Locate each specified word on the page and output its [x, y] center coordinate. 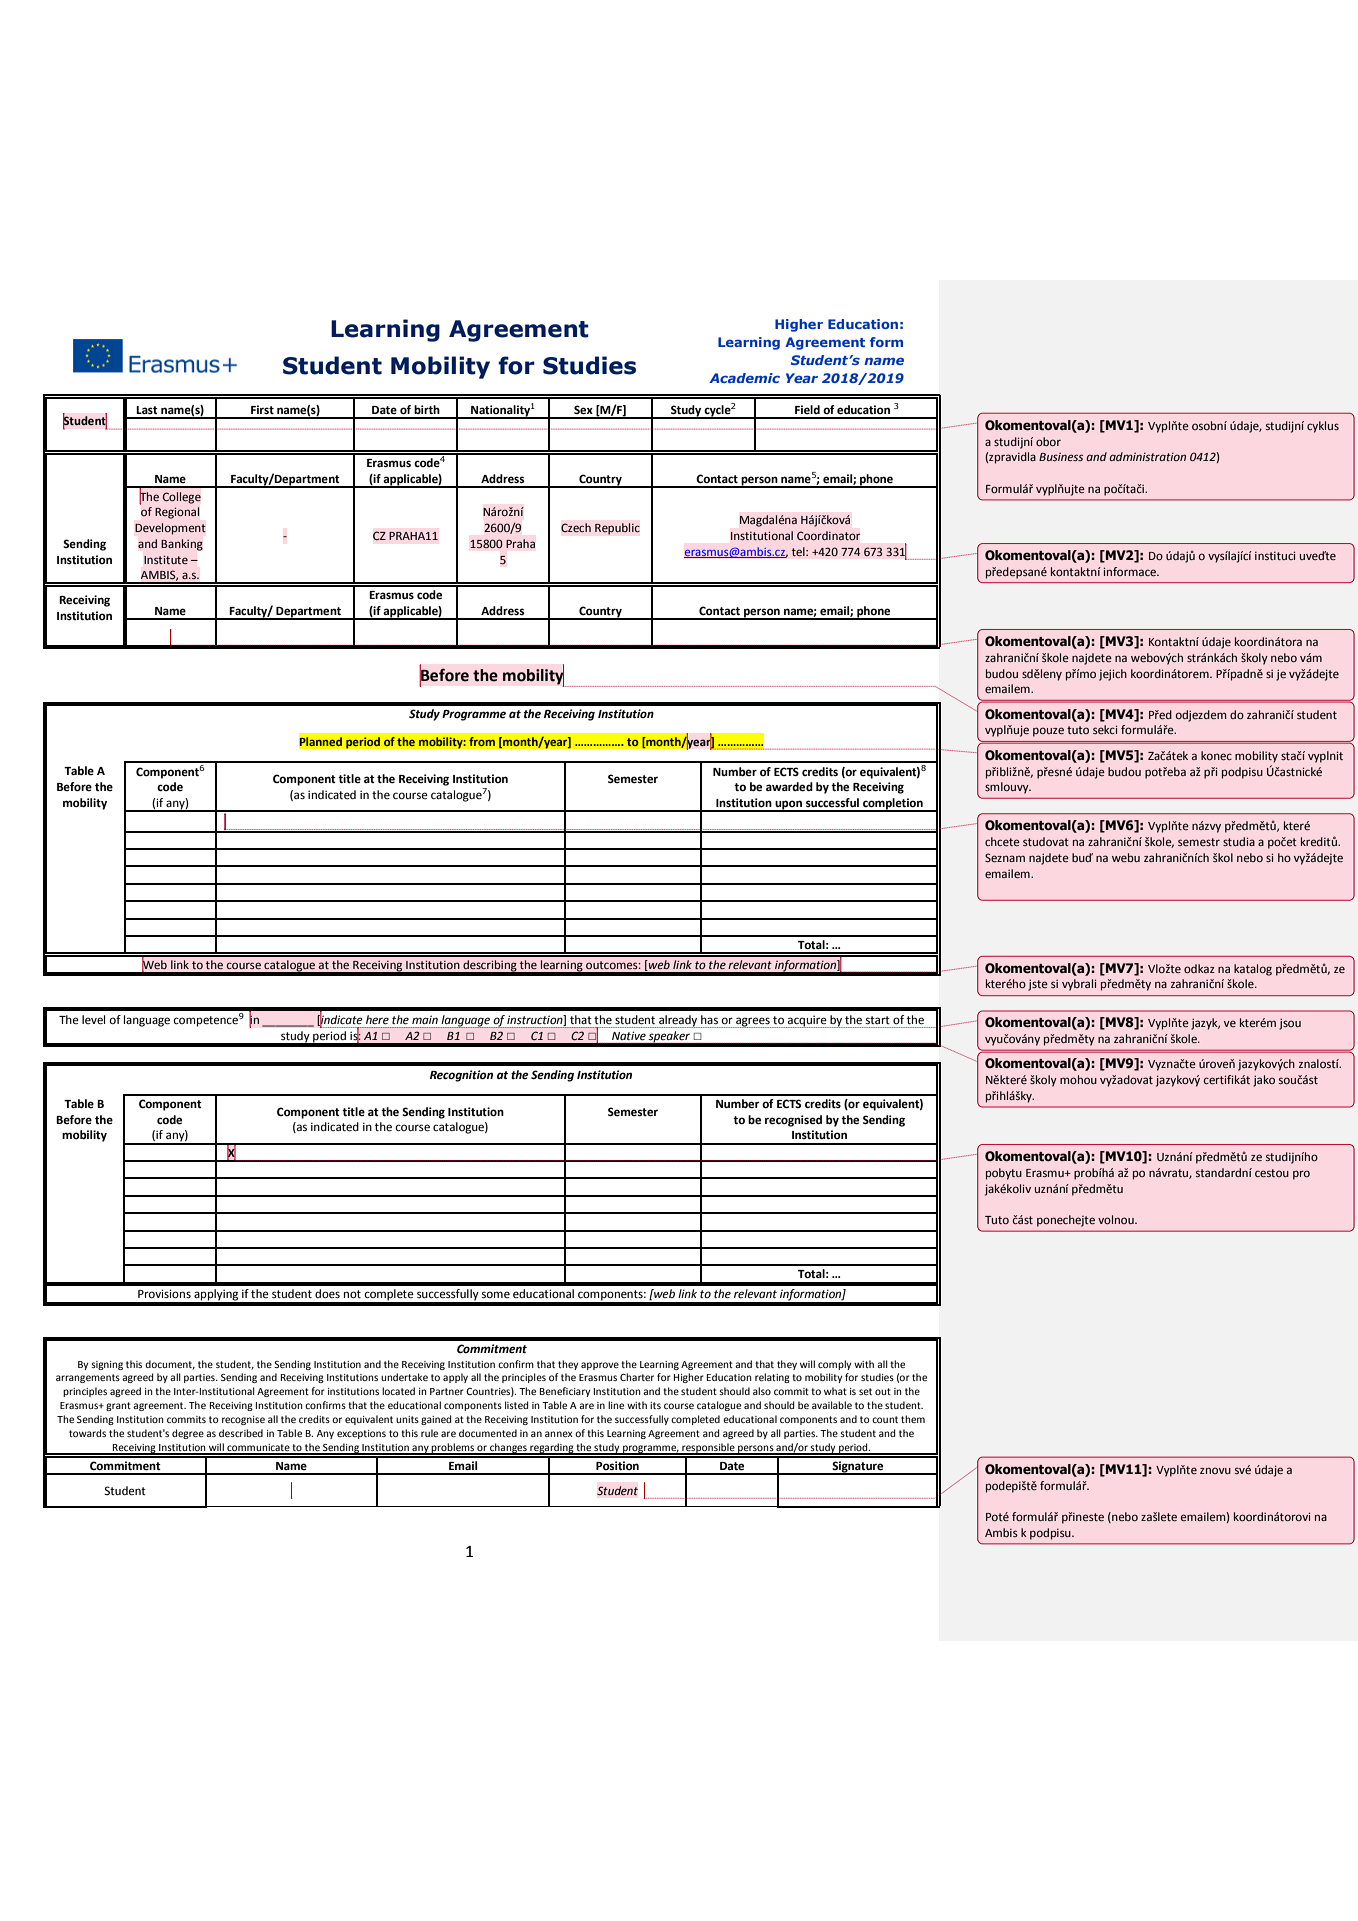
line [616, 1405]
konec [1216, 755]
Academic [744, 378]
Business [1061, 456]
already [678, 1021]
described [241, 1433]
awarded [789, 787]
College [182, 498]
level [93, 1020]
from [482, 742]
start [878, 1020]
